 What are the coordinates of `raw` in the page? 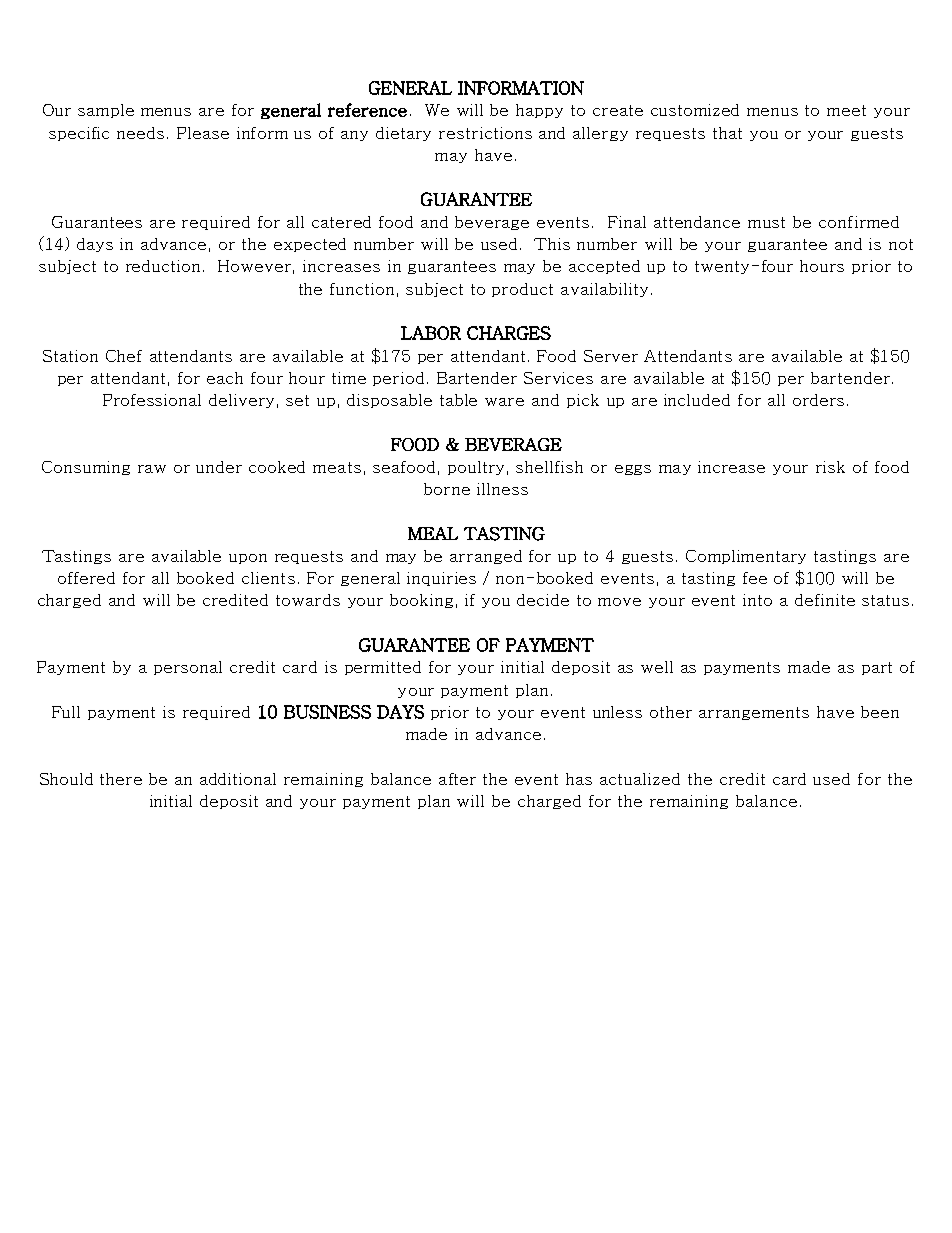 It's located at (152, 469).
